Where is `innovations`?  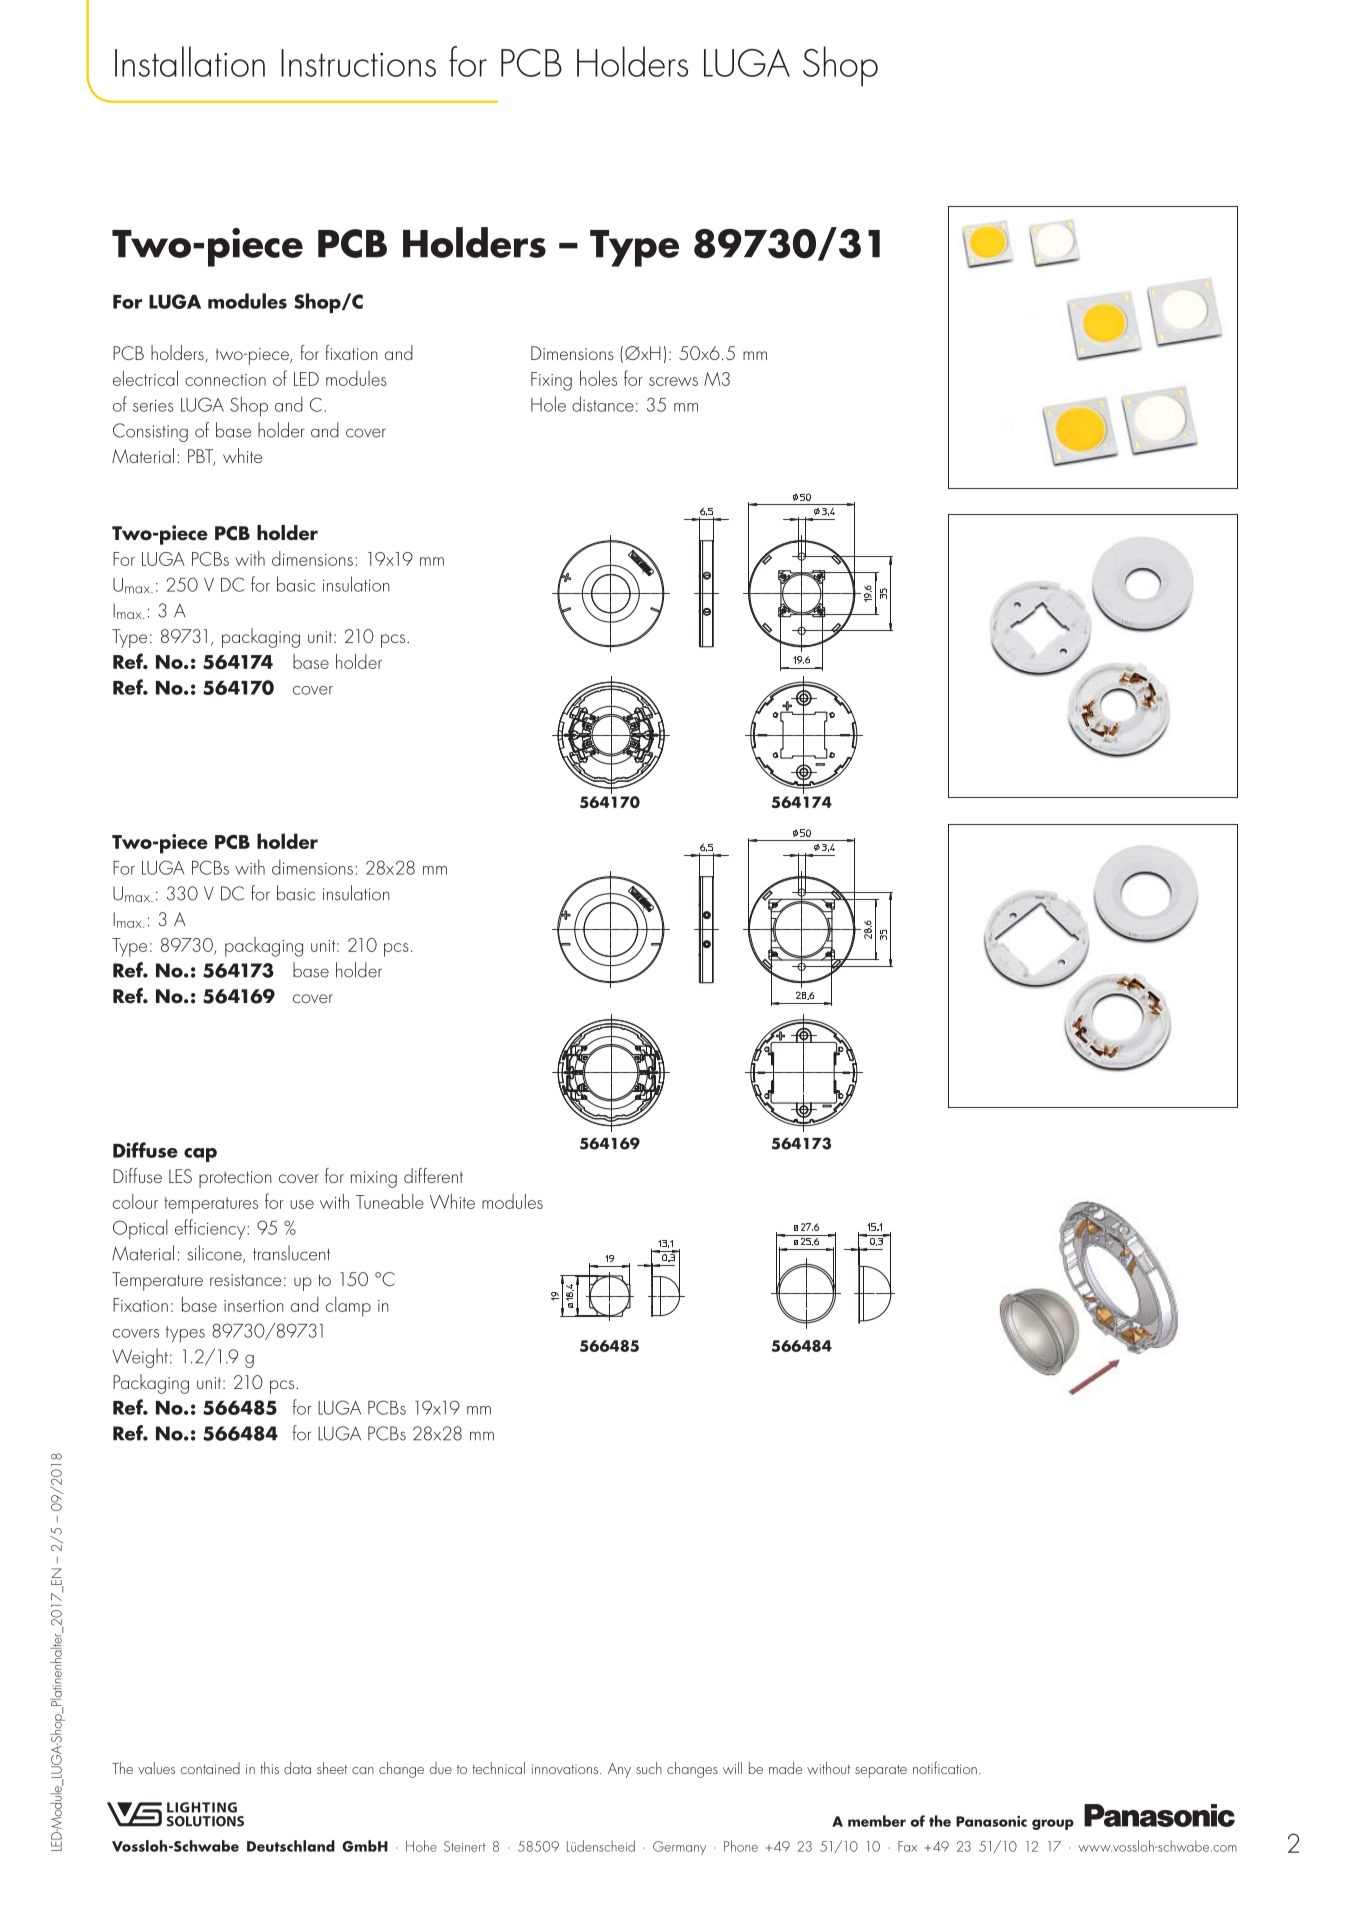 innovations is located at coordinates (565, 1769).
